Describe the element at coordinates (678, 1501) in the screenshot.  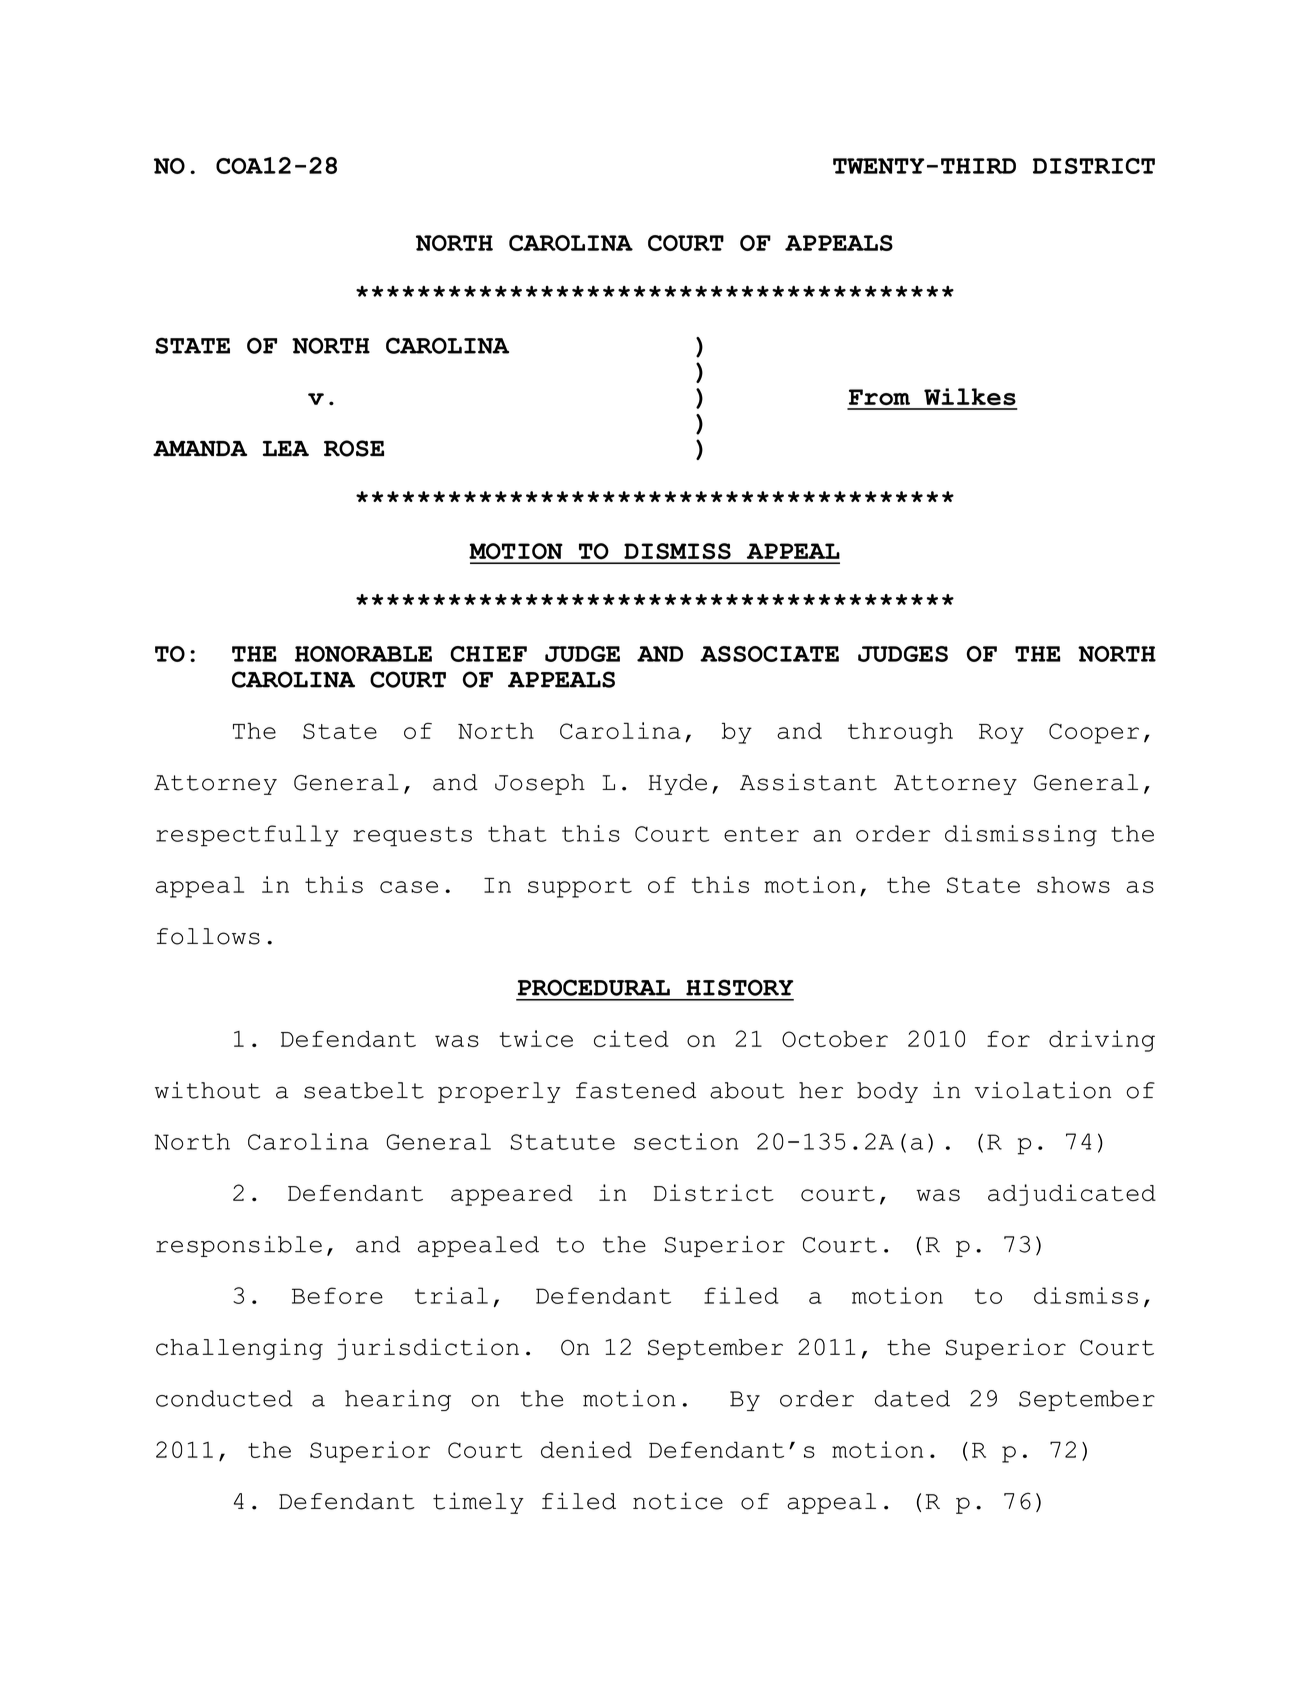
I see `notice` at that location.
